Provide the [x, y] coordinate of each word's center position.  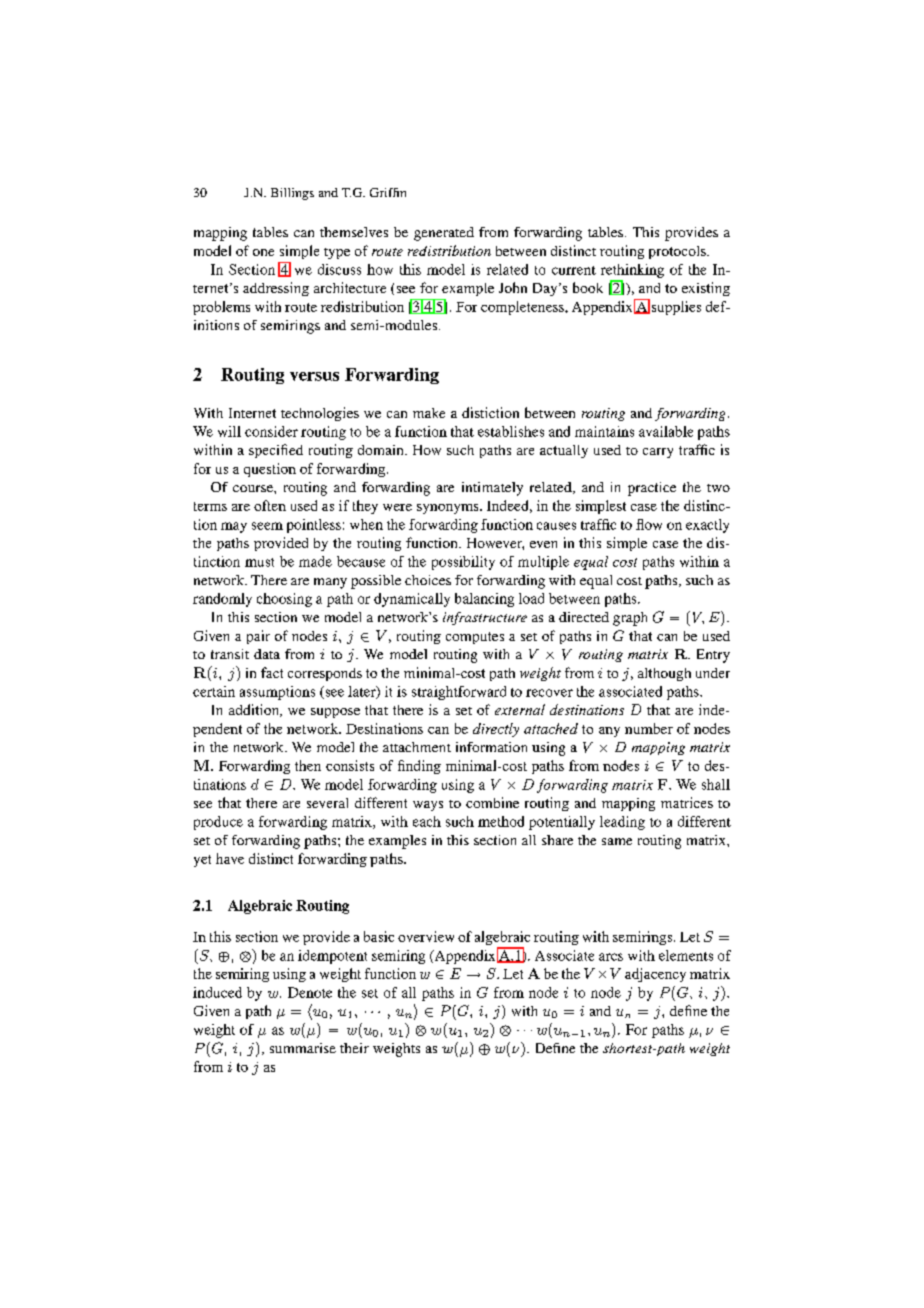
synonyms [449, 509]
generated [444, 234]
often [270, 505]
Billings [292, 194]
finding [419, 767]
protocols [678, 252]
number [649, 728]
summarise [303, 1048]
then [308, 765]
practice [652, 489]
